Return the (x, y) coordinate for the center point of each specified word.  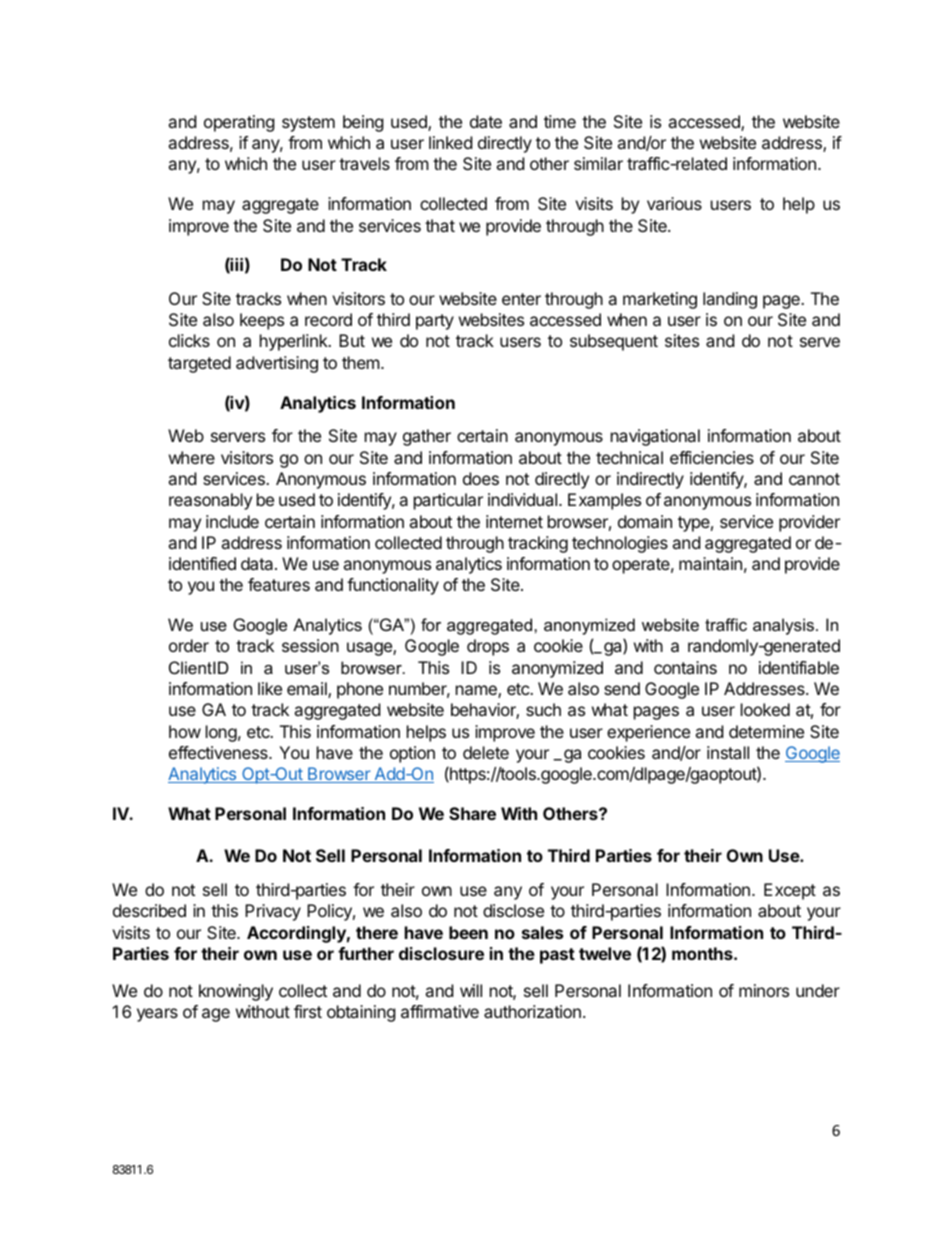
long (221, 733)
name (477, 691)
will (471, 990)
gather (427, 437)
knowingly (236, 992)
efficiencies (712, 457)
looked (765, 709)
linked (450, 142)
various (674, 203)
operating (239, 123)
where (192, 457)
